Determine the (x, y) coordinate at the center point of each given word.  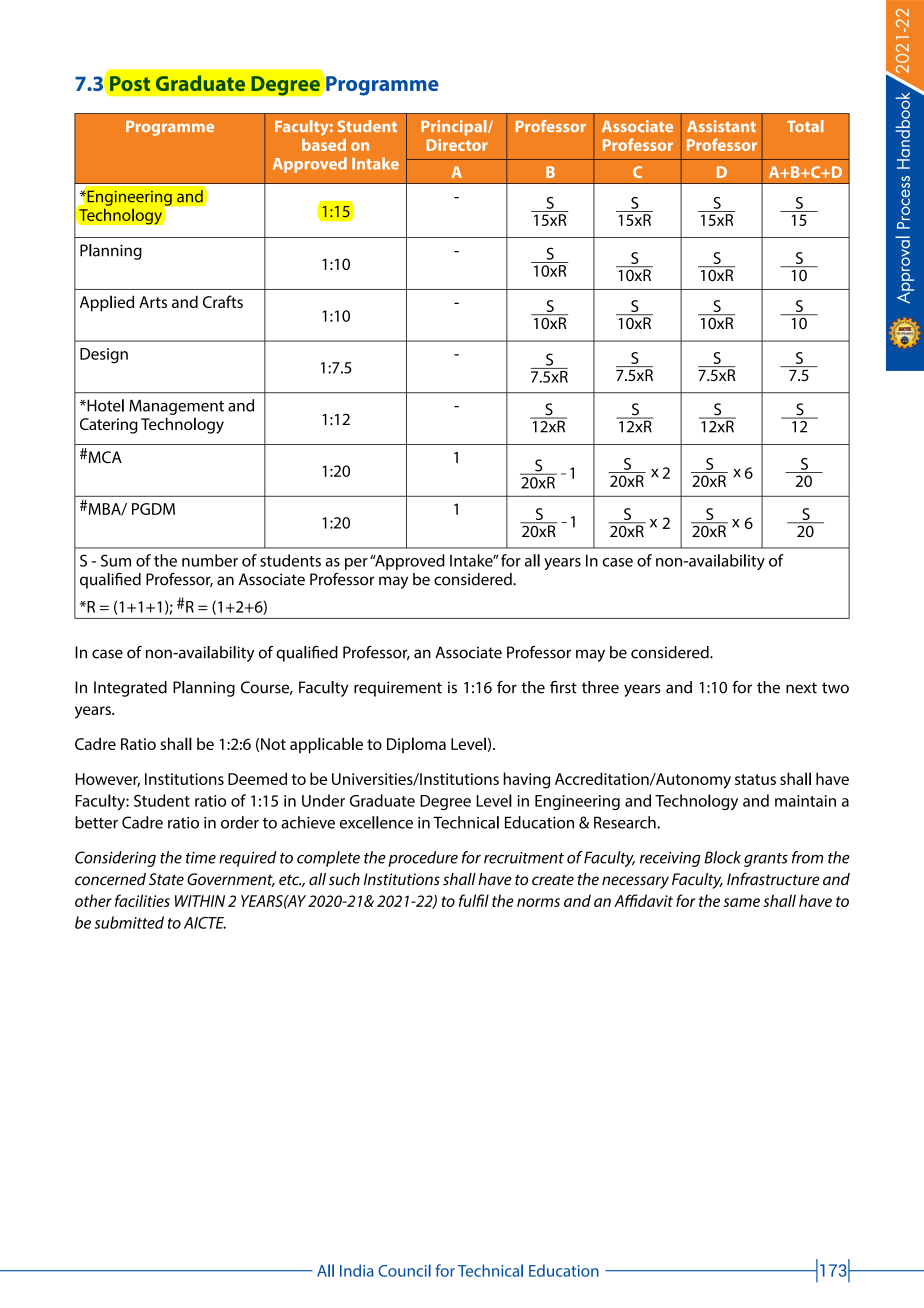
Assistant (721, 126)
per (356, 564)
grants (766, 860)
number (210, 560)
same (741, 902)
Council (404, 1270)
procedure (423, 859)
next (801, 688)
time (201, 858)
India (356, 1270)
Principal (455, 128)
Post (130, 83)
